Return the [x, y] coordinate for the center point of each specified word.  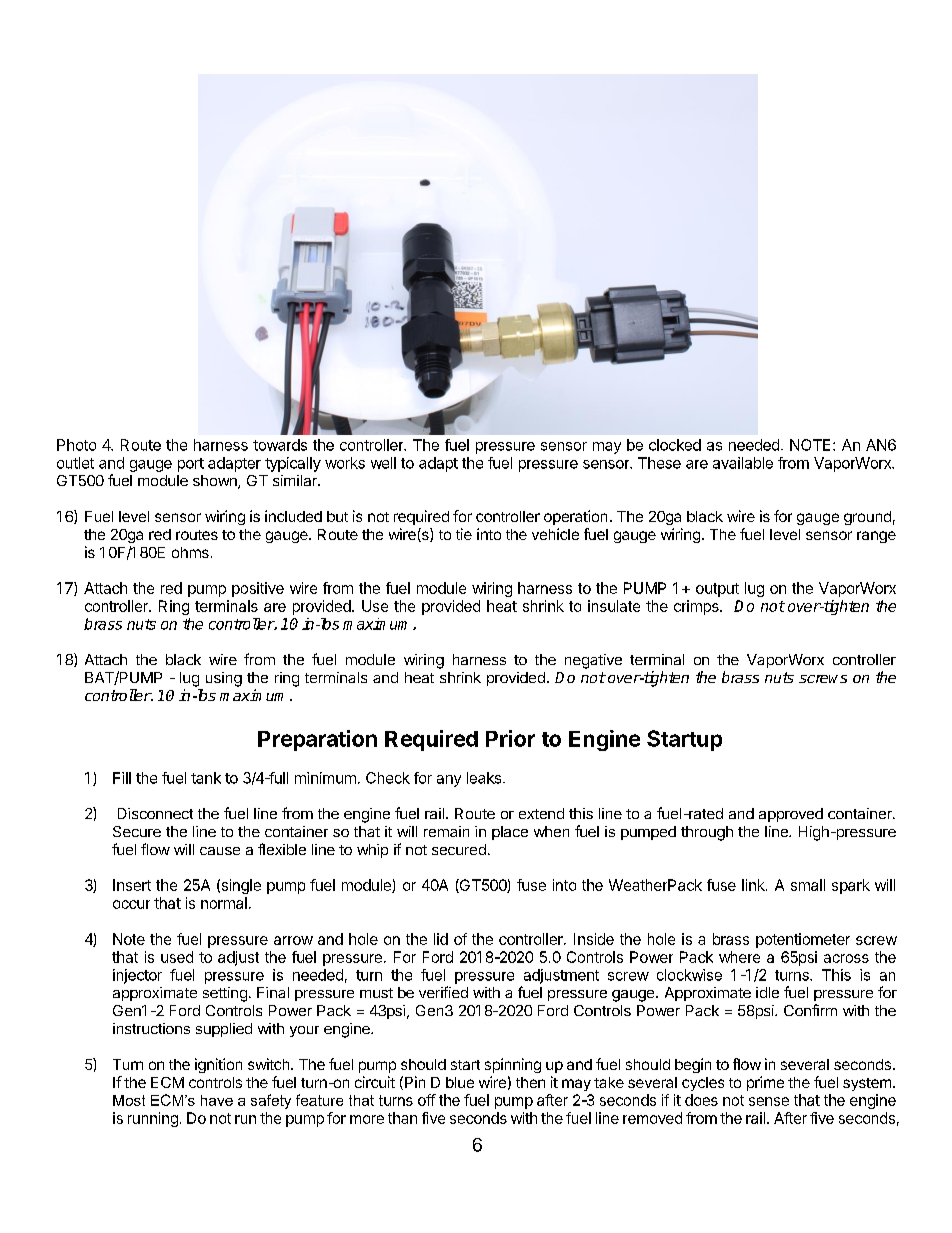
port [191, 465]
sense [769, 1101]
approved [791, 815]
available [743, 463]
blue [460, 1082]
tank [206, 778]
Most [129, 1100]
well [383, 463]
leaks [485, 778]
